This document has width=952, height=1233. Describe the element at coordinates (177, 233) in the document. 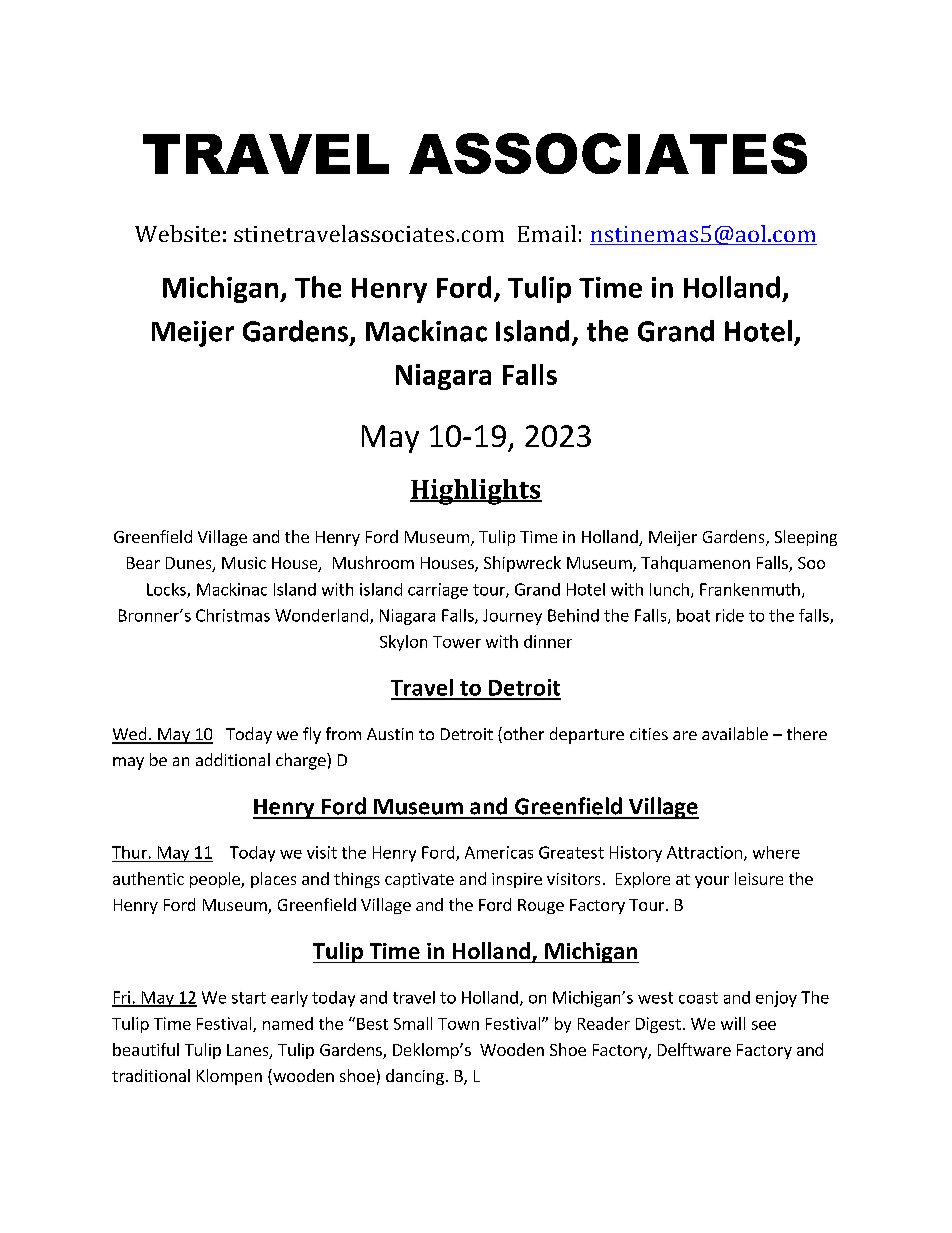

I see `Website` at that location.
